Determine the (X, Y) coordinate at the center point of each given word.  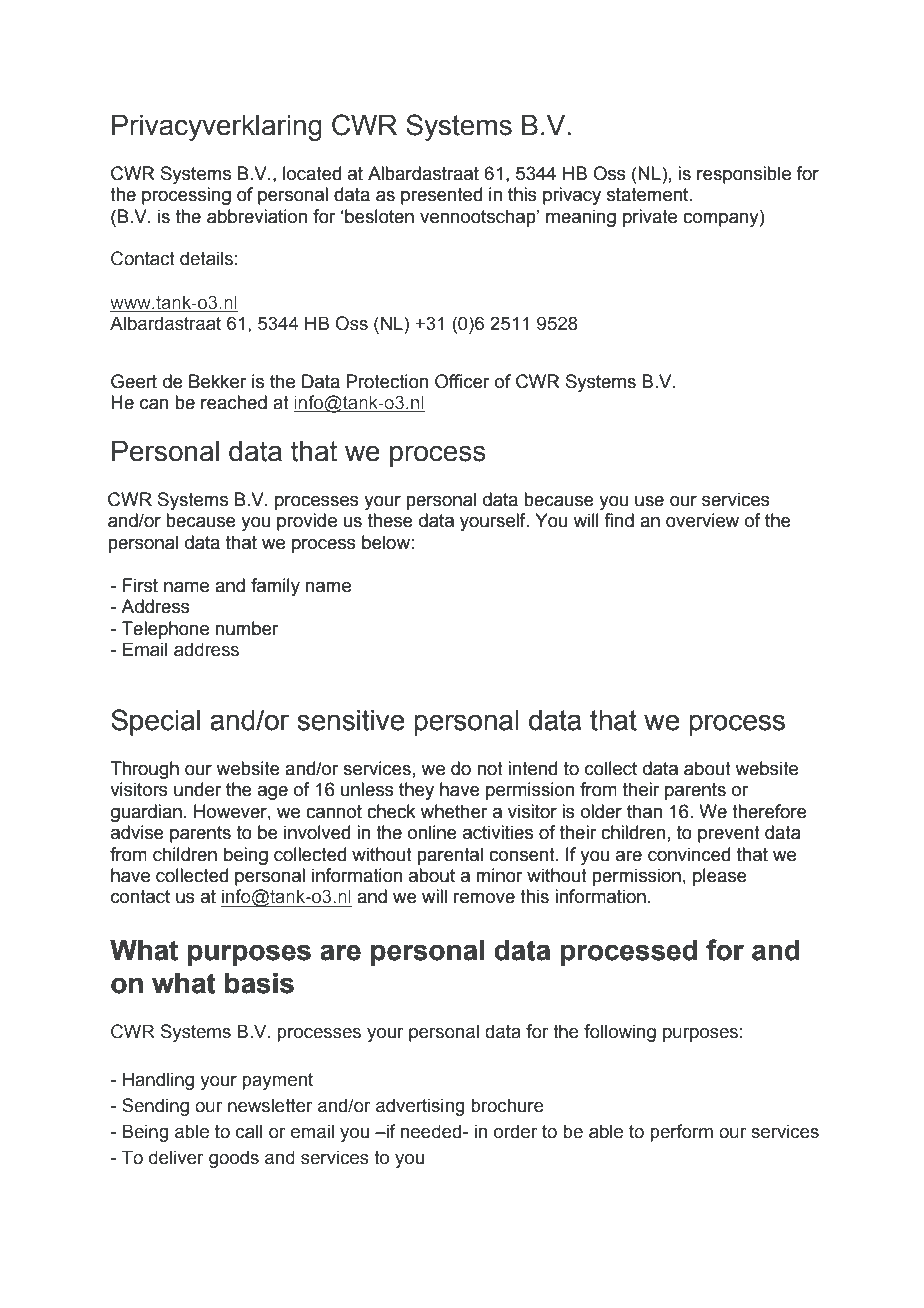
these (390, 520)
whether (454, 811)
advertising (420, 1107)
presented (441, 196)
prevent (729, 834)
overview (702, 520)
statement (649, 195)
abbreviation (257, 216)
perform (682, 1133)
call (249, 1131)
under (197, 789)
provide (307, 522)
